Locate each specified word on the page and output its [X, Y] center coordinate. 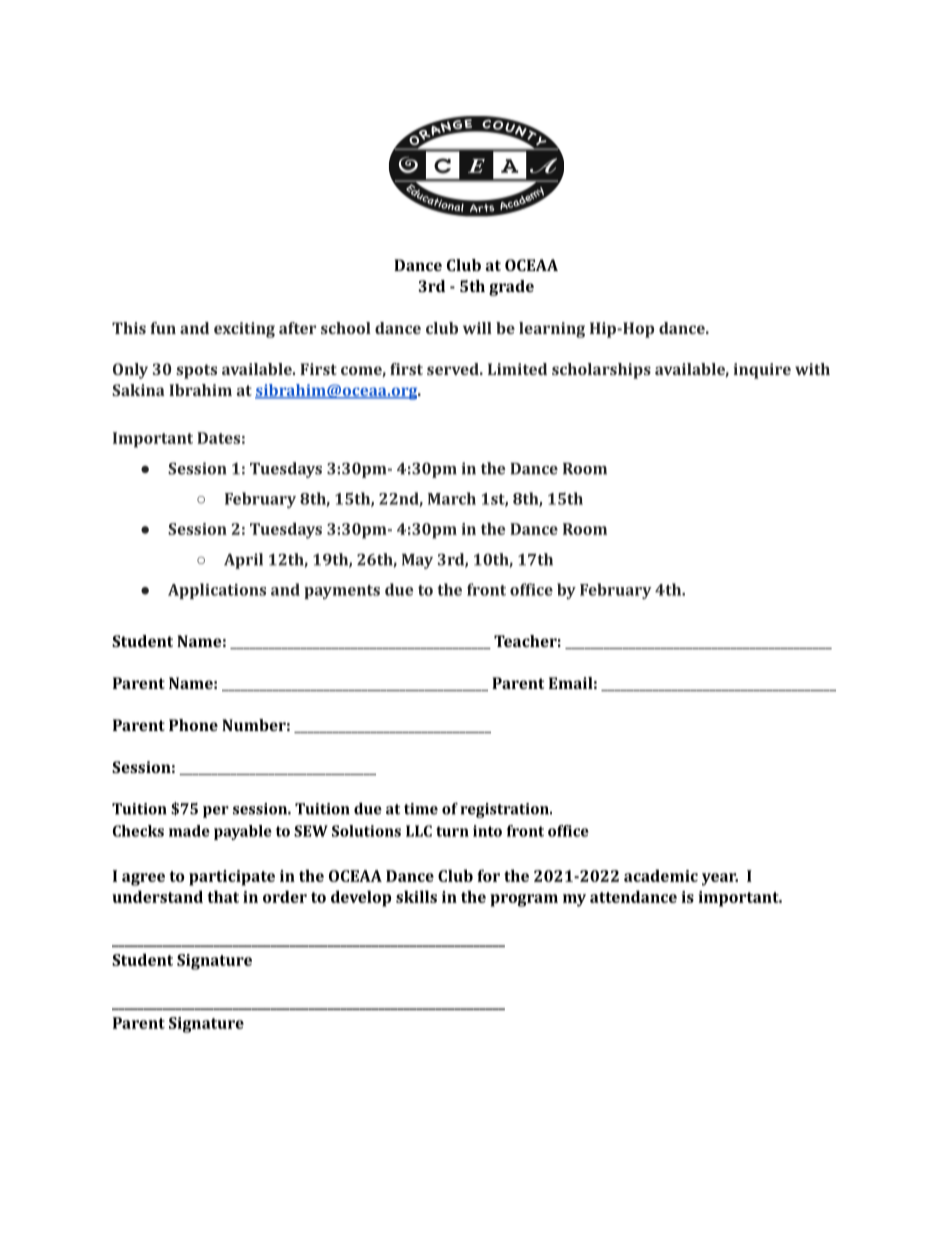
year [720, 879]
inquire [762, 371]
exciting [244, 330]
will [477, 328]
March [452, 498]
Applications [217, 591]
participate [232, 878]
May [417, 561]
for [488, 875]
